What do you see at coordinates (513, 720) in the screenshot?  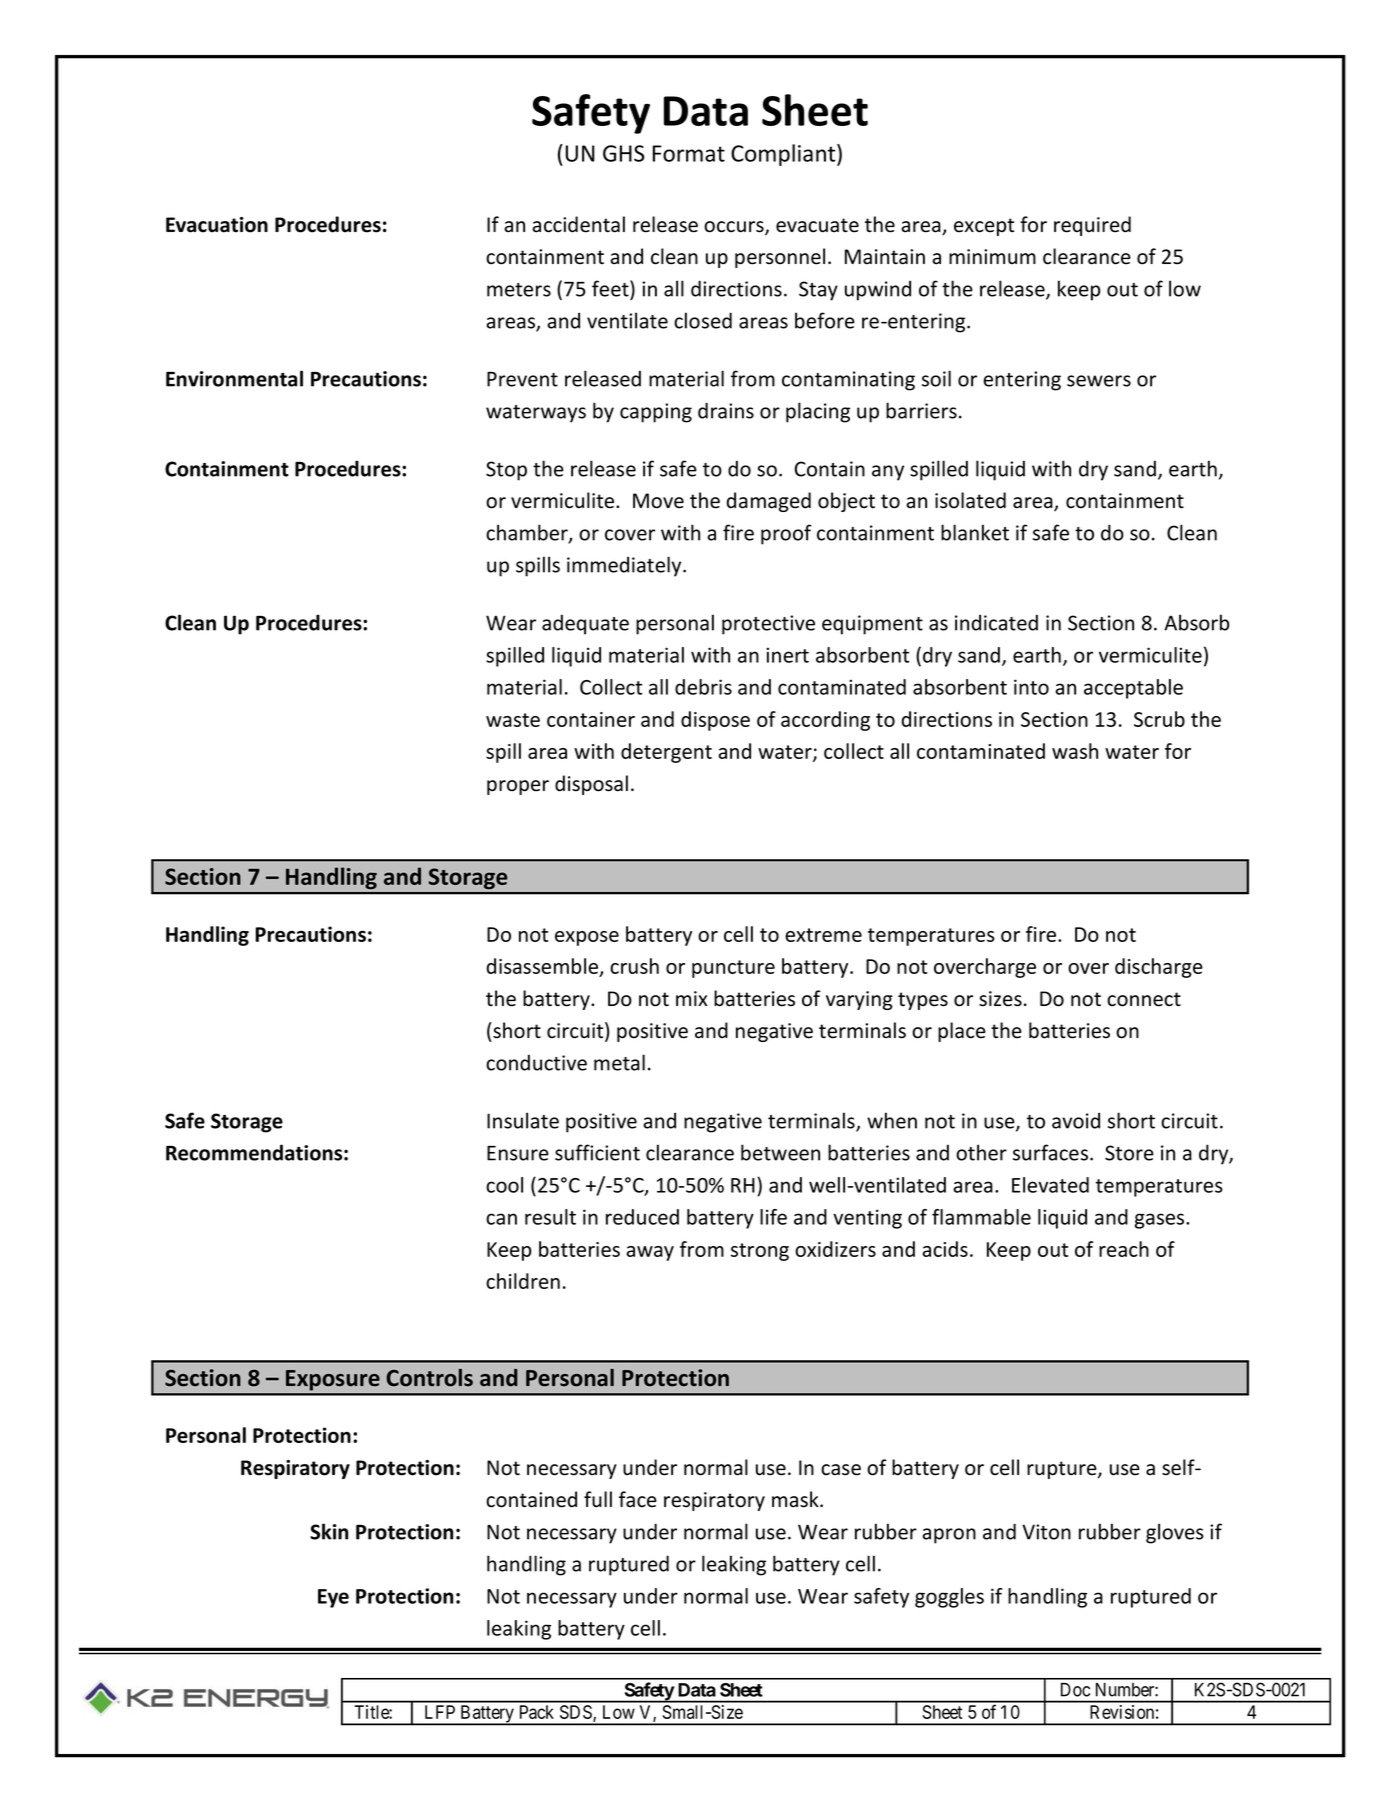 I see `waste` at bounding box center [513, 720].
